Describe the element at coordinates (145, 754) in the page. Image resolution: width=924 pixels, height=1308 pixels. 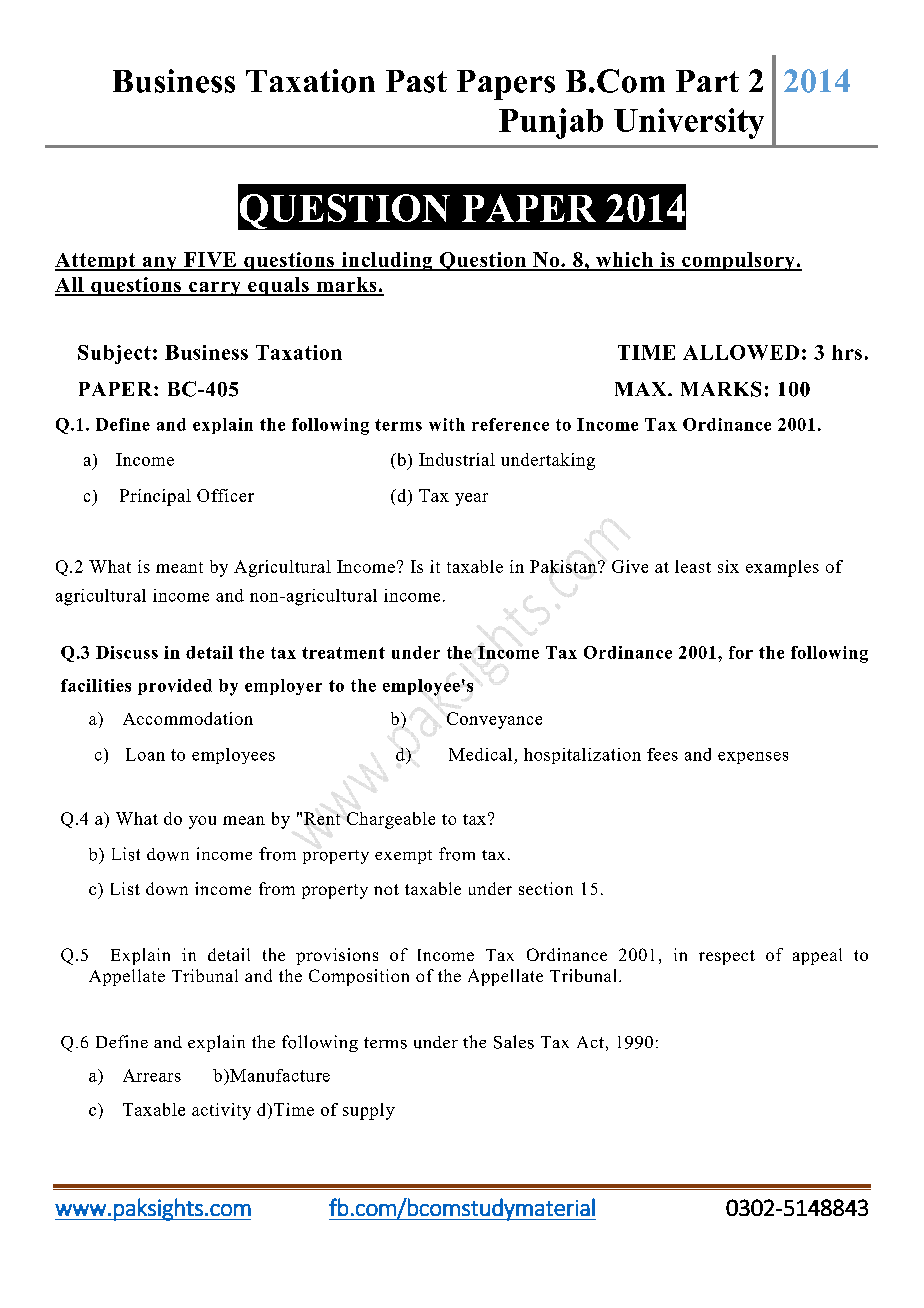
I see `Loan` at that location.
